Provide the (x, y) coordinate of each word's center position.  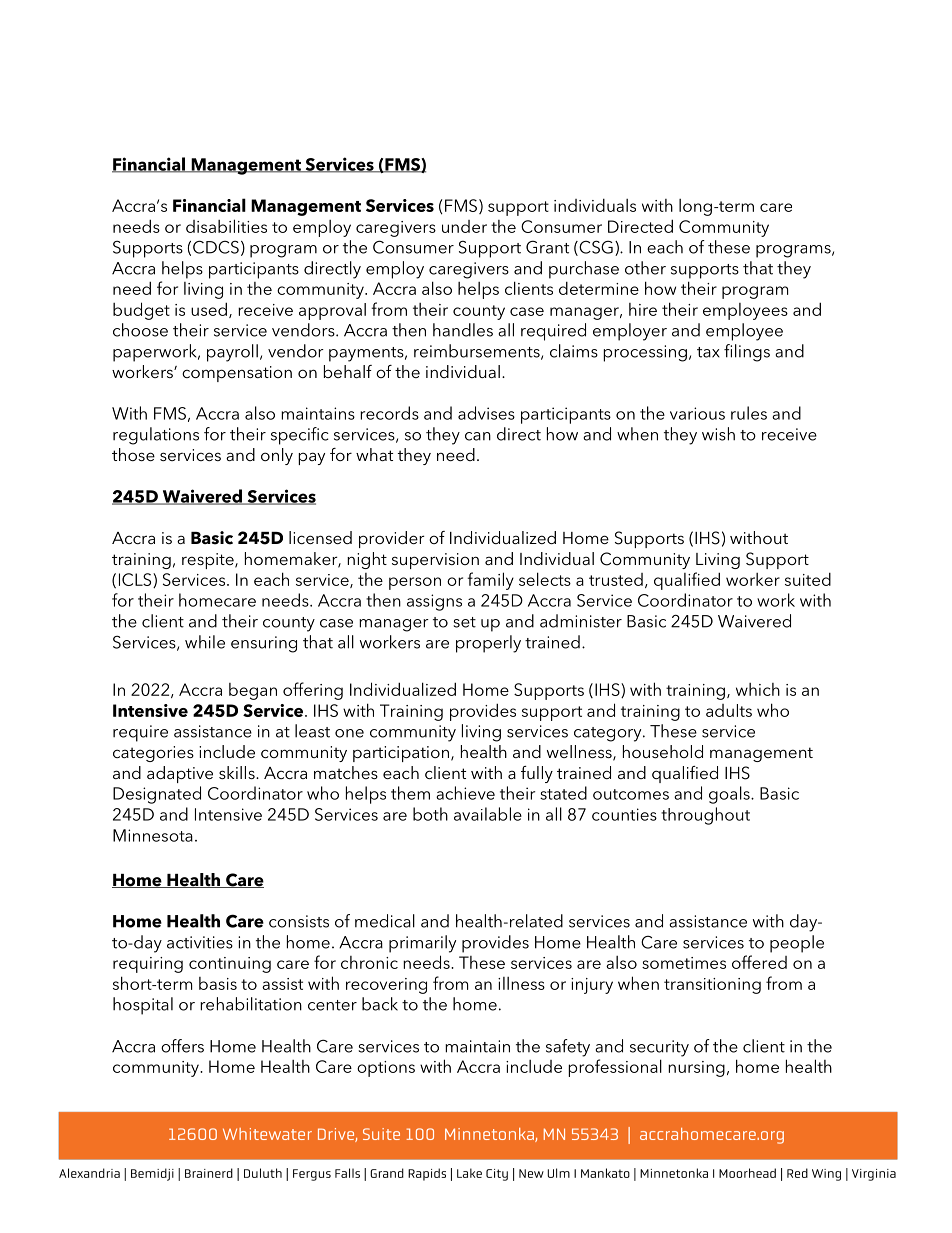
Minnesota (153, 835)
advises (486, 413)
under (464, 226)
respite (209, 561)
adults (729, 710)
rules (749, 413)
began (253, 691)
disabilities (226, 226)
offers (182, 1046)
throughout (705, 816)
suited (808, 579)
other (645, 268)
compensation (237, 374)
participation (401, 754)
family (490, 581)
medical (385, 921)
